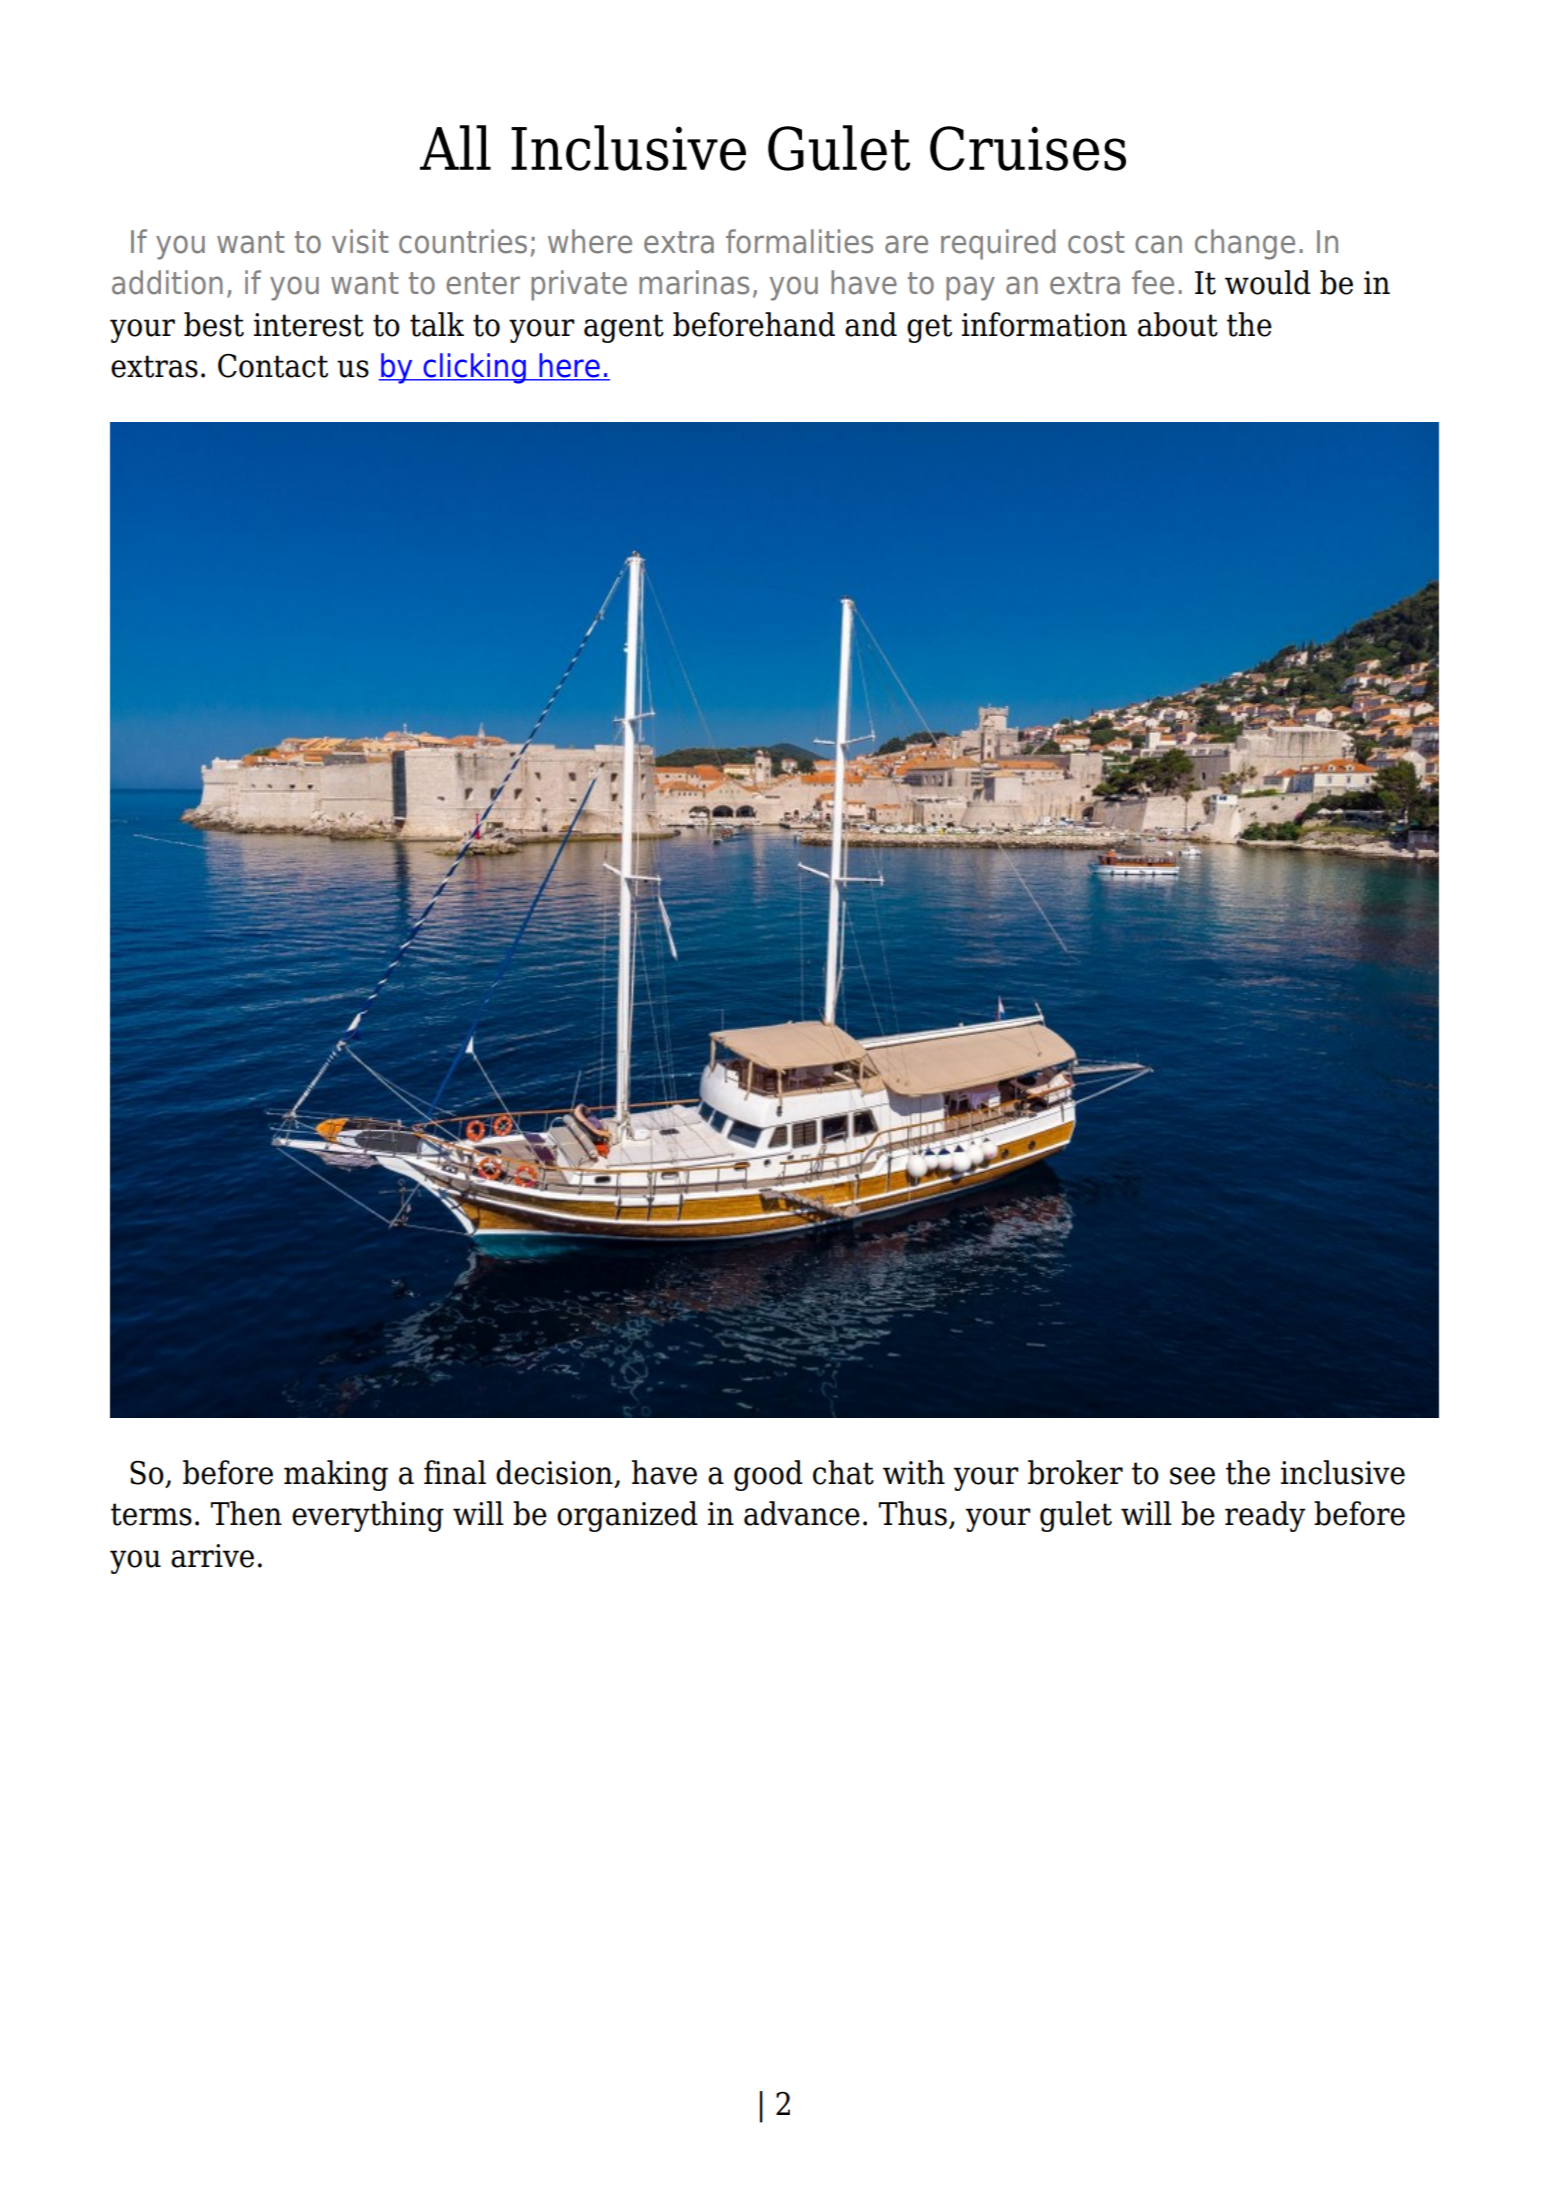  Describe the element at coordinates (336, 1475) in the document. I see `making` at that location.
